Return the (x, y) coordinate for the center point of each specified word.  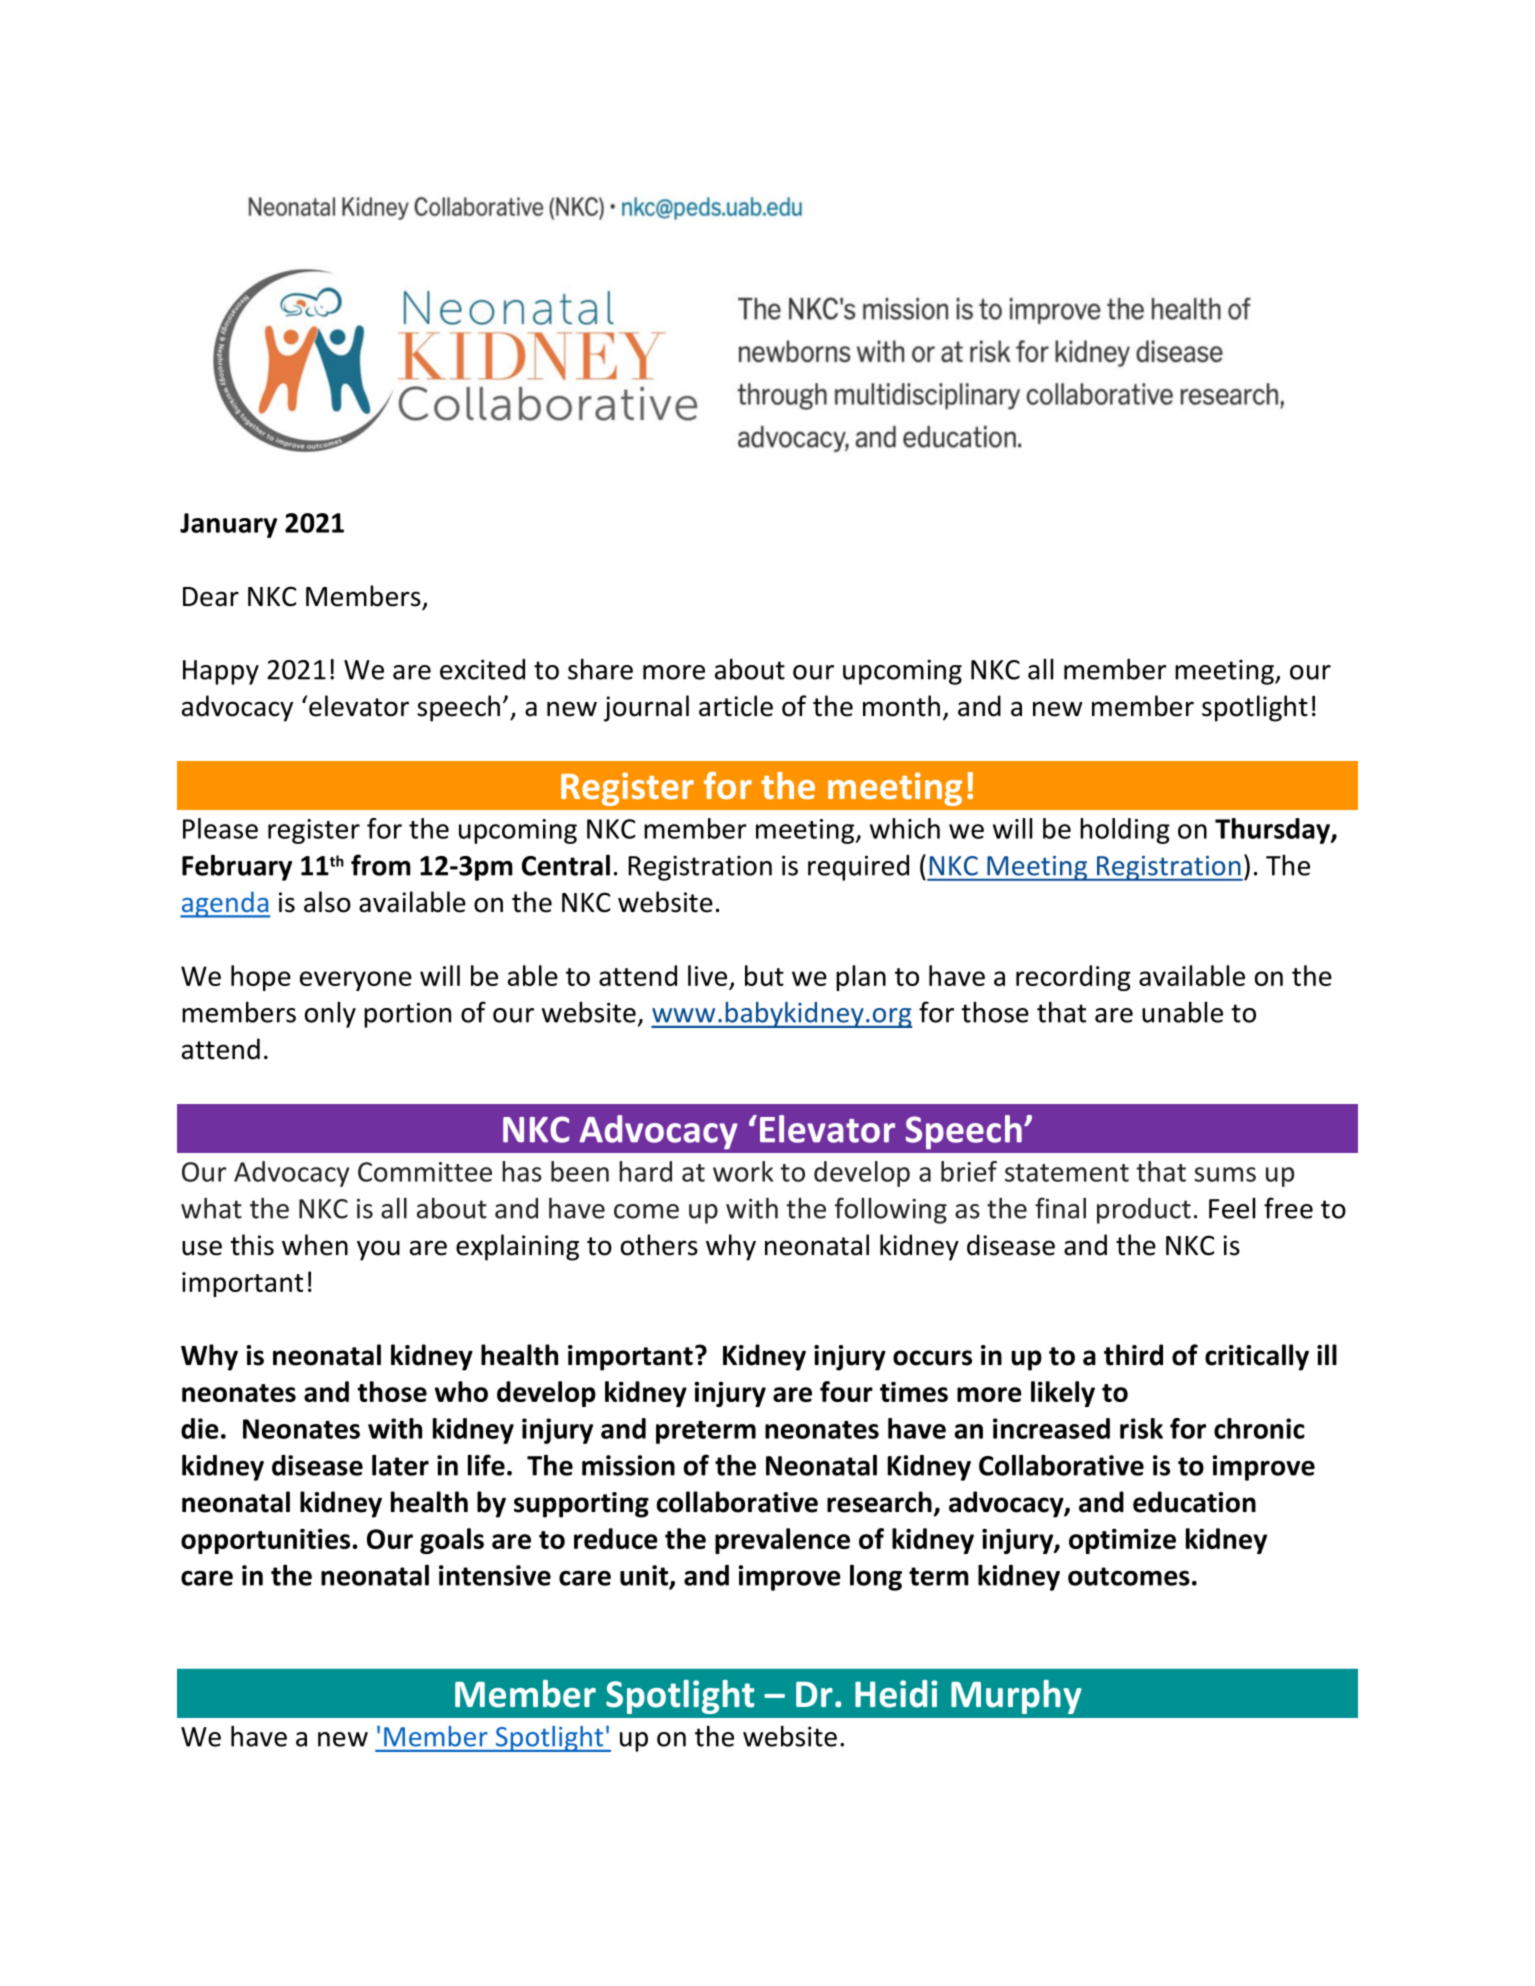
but (764, 975)
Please (220, 828)
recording (1073, 978)
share (600, 669)
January (228, 525)
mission (628, 1465)
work (743, 1171)
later (400, 1465)
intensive (495, 1575)
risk (1141, 1428)
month (901, 706)
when (315, 1245)
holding (1125, 831)
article (736, 706)
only (330, 1015)
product (1144, 1211)
